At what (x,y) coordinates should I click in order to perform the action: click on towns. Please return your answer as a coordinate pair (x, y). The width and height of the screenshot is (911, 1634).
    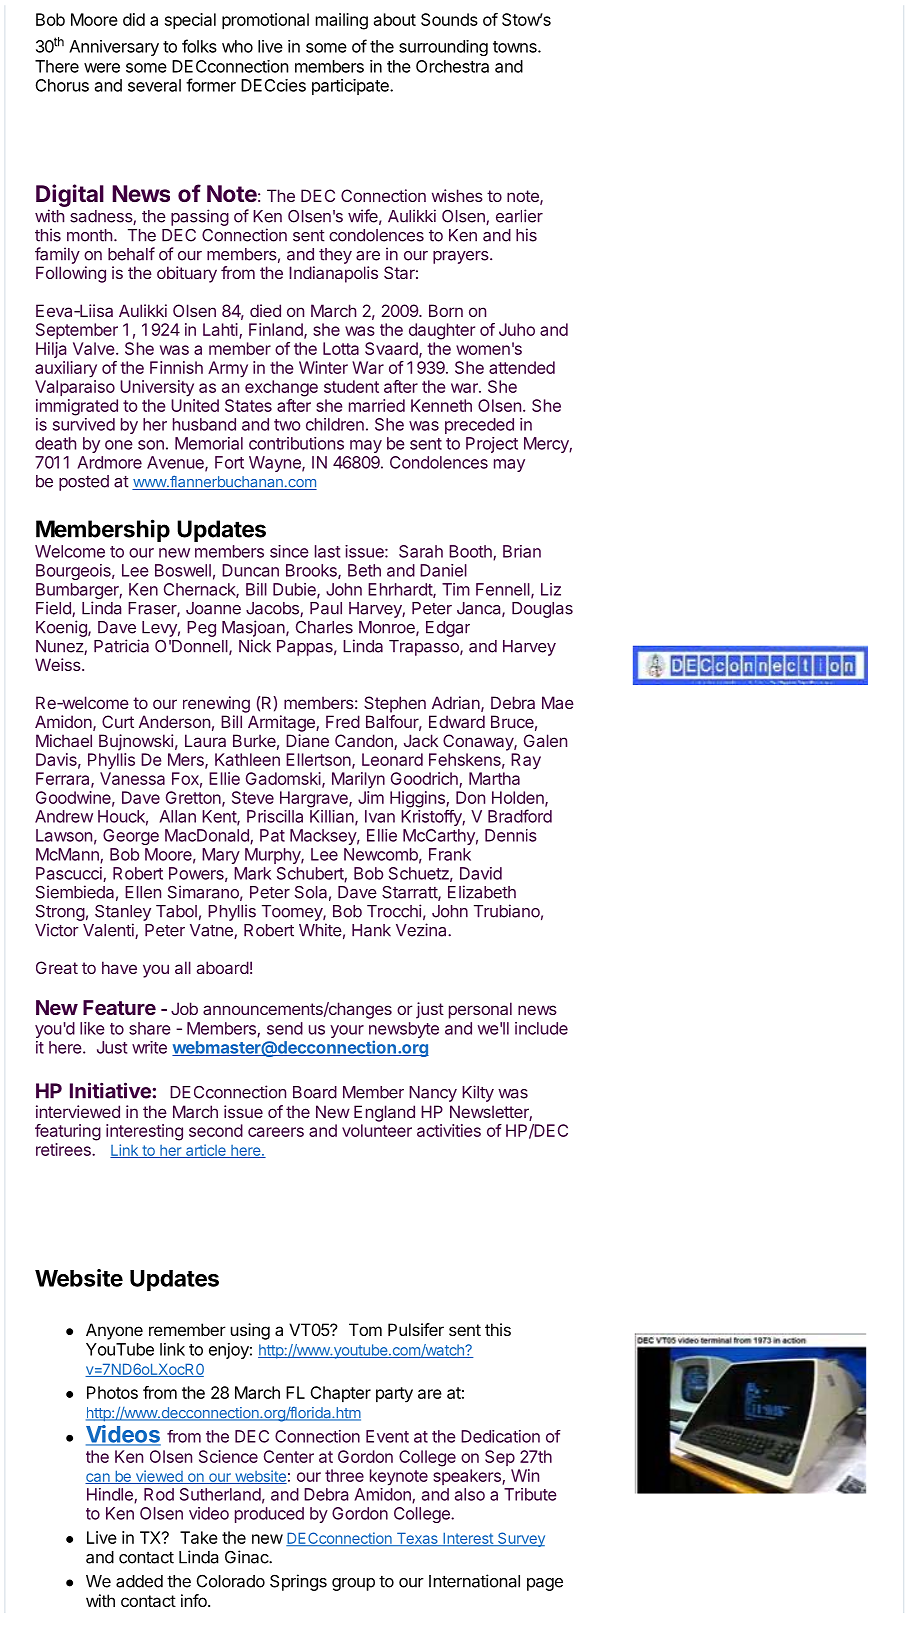
    Looking at the image, I should click on (516, 47).
